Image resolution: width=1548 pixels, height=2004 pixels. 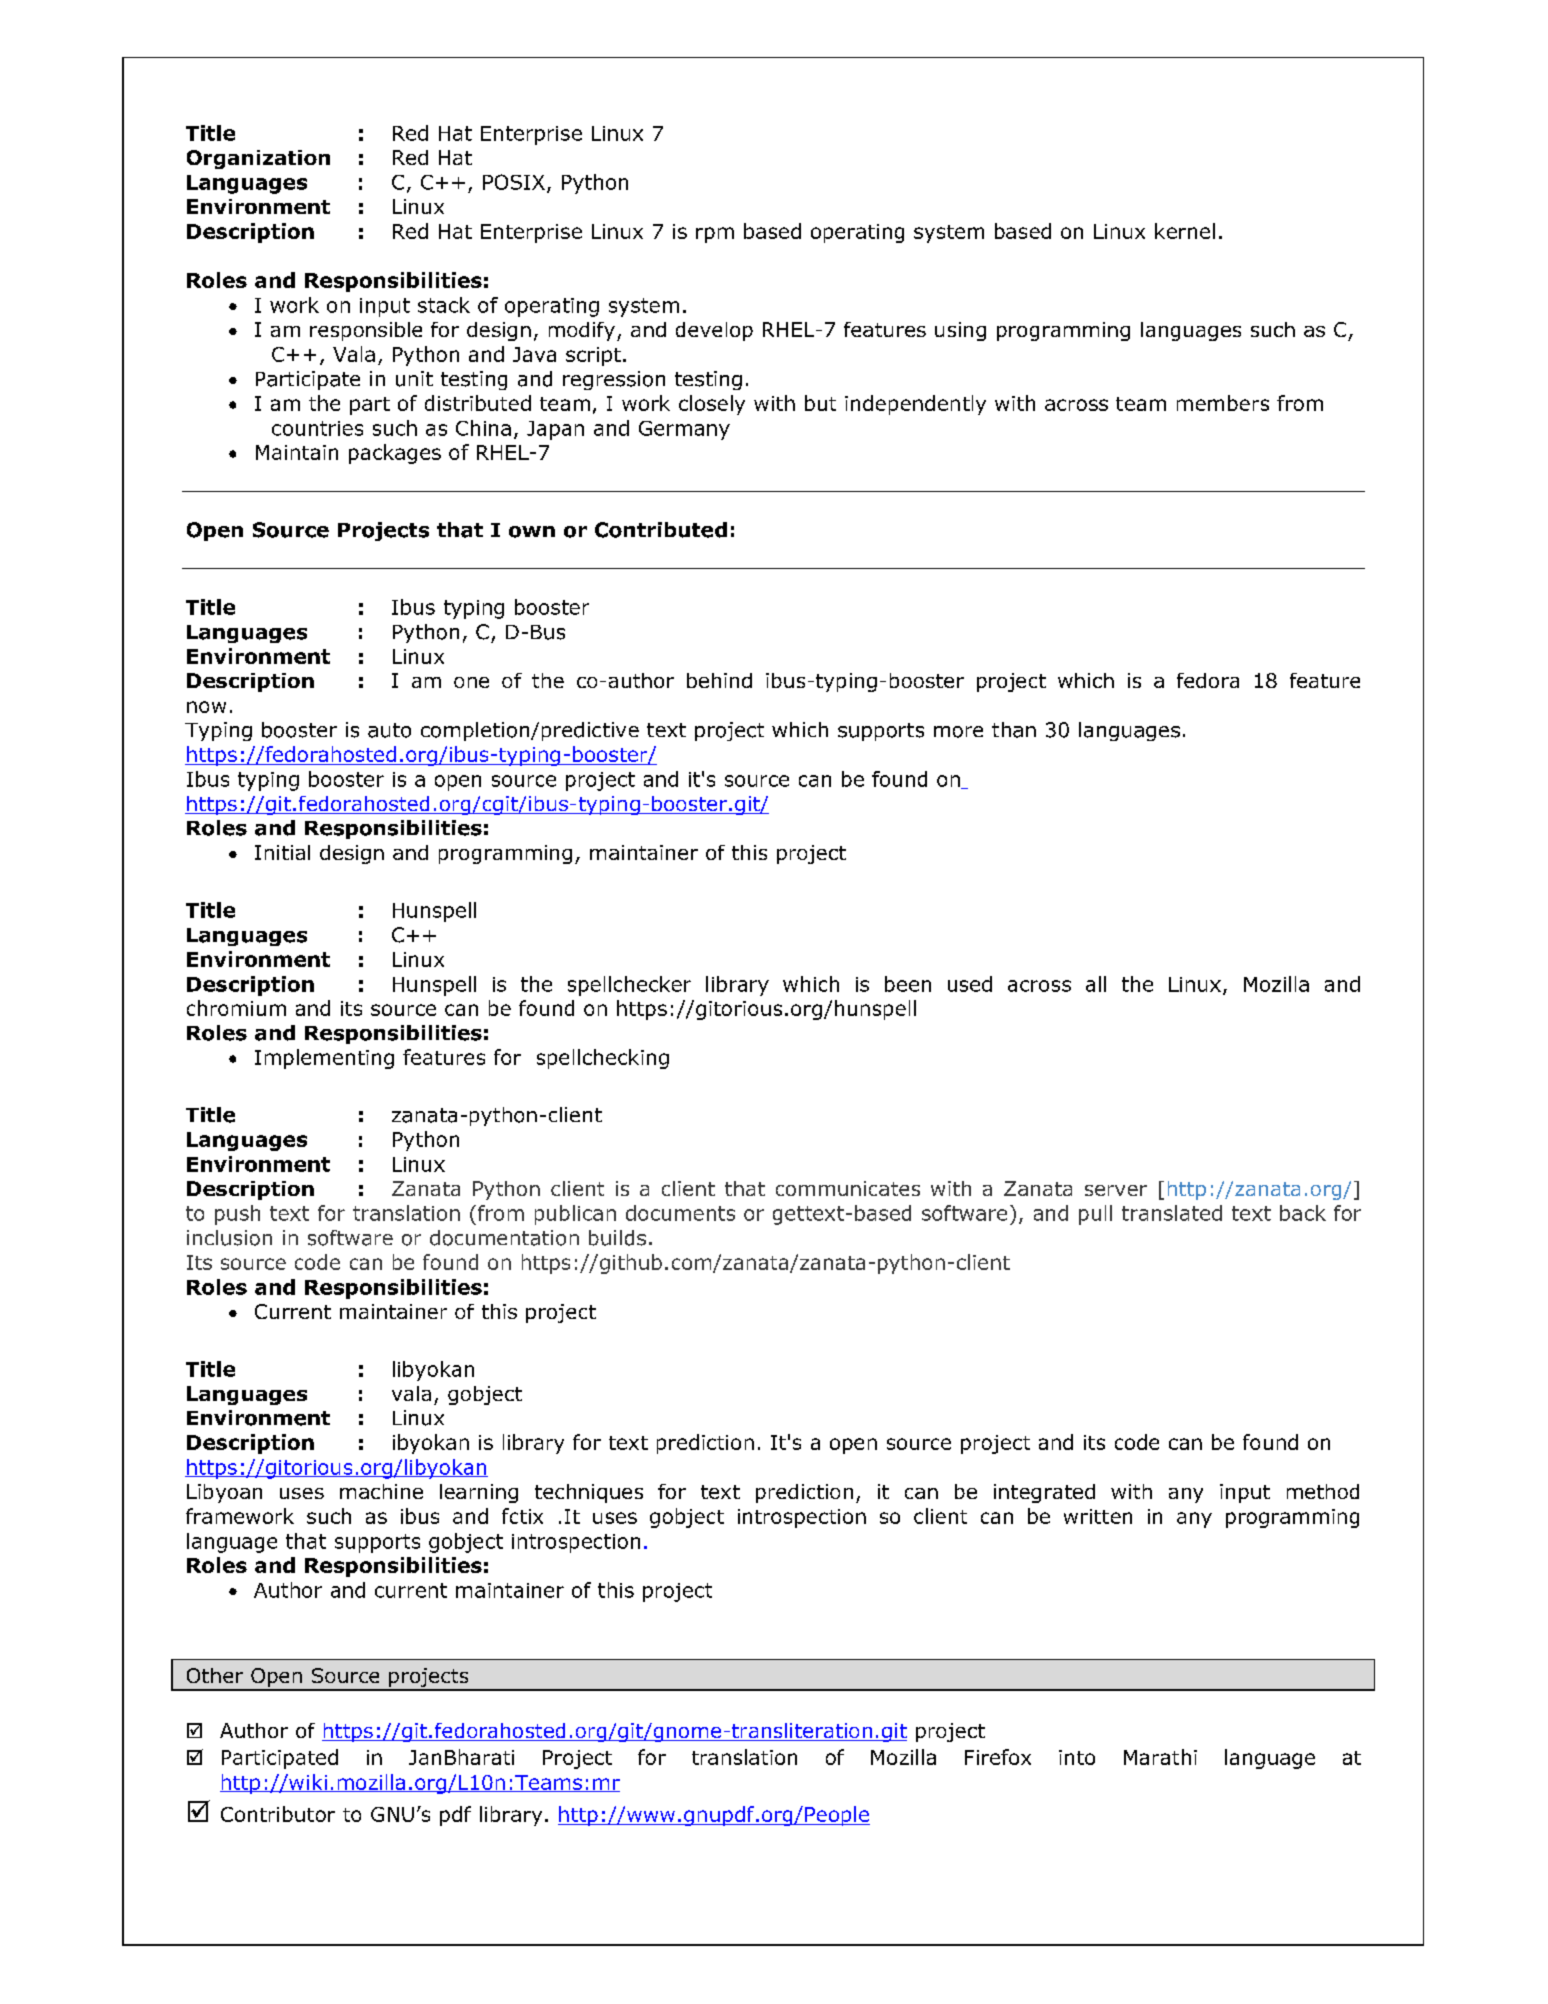 I want to click on kernel, so click(x=1185, y=231).
